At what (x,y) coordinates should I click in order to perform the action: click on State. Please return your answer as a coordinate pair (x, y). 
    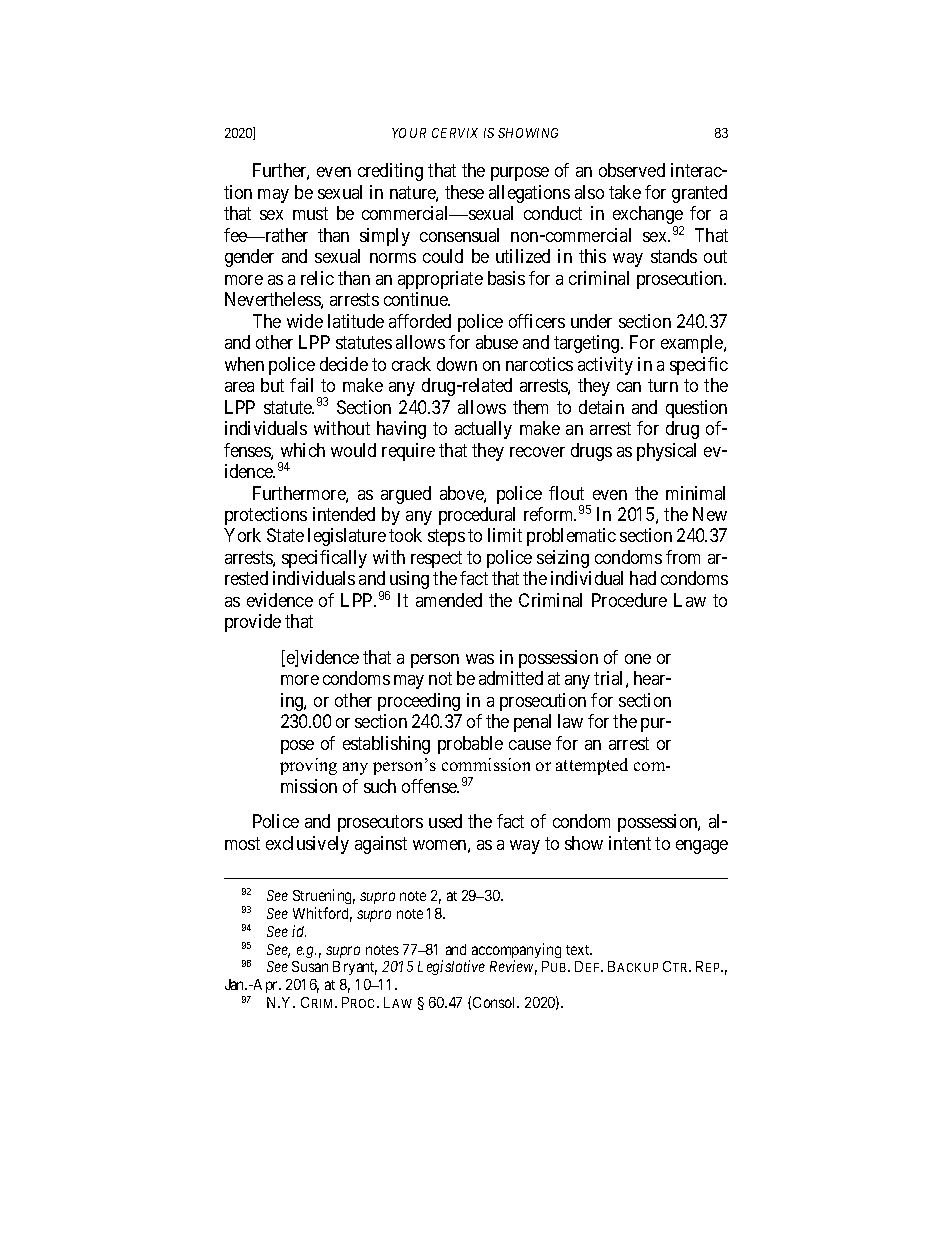
    Looking at the image, I should click on (285, 535).
